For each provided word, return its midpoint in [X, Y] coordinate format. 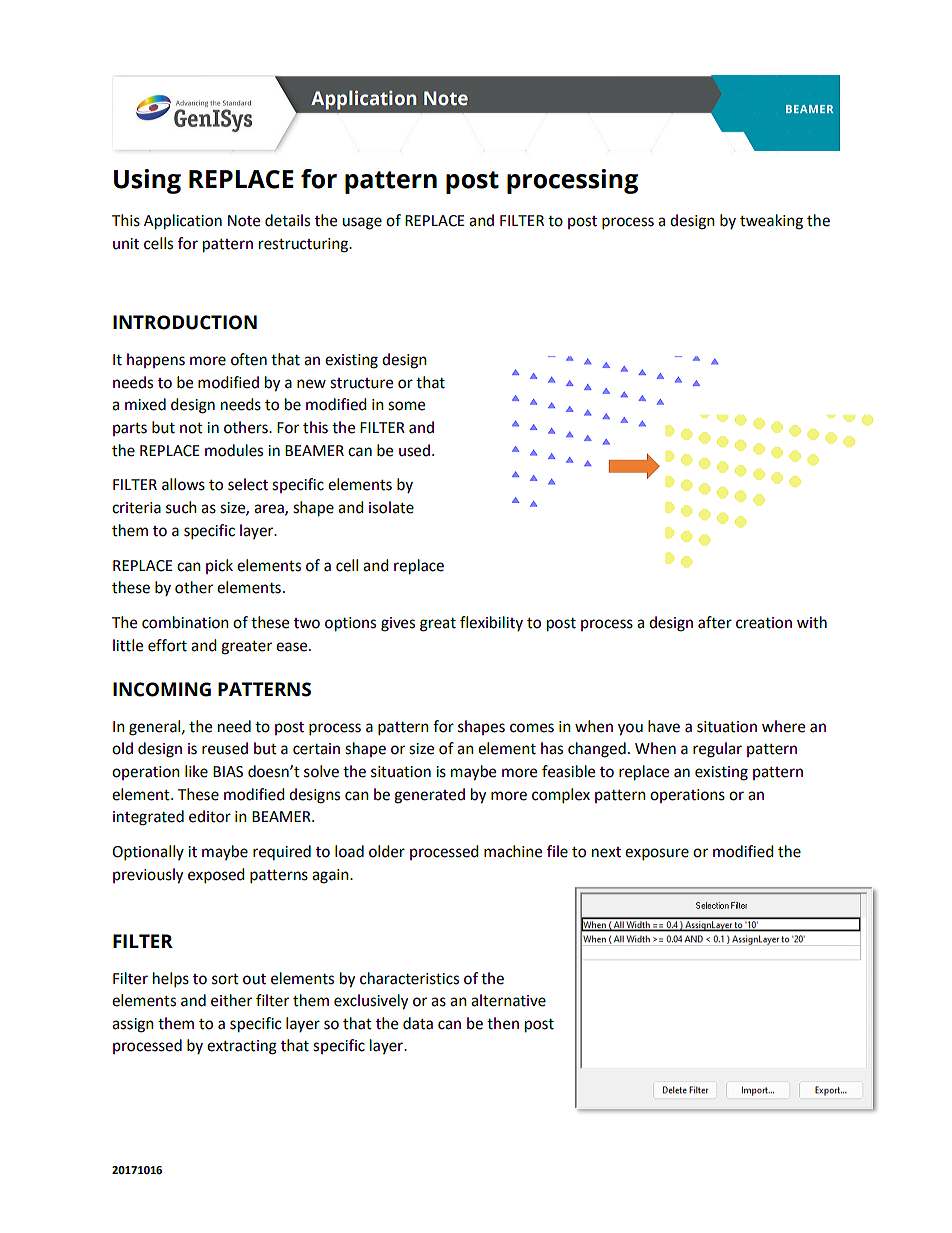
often [249, 359]
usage [362, 223]
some [406, 406]
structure [361, 383]
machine [513, 851]
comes [532, 728]
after [715, 622]
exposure [657, 854]
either [231, 1000]
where [783, 726]
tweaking [771, 222]
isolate [391, 507]
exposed [216, 876]
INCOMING [162, 689]
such [181, 507]
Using [147, 181]
